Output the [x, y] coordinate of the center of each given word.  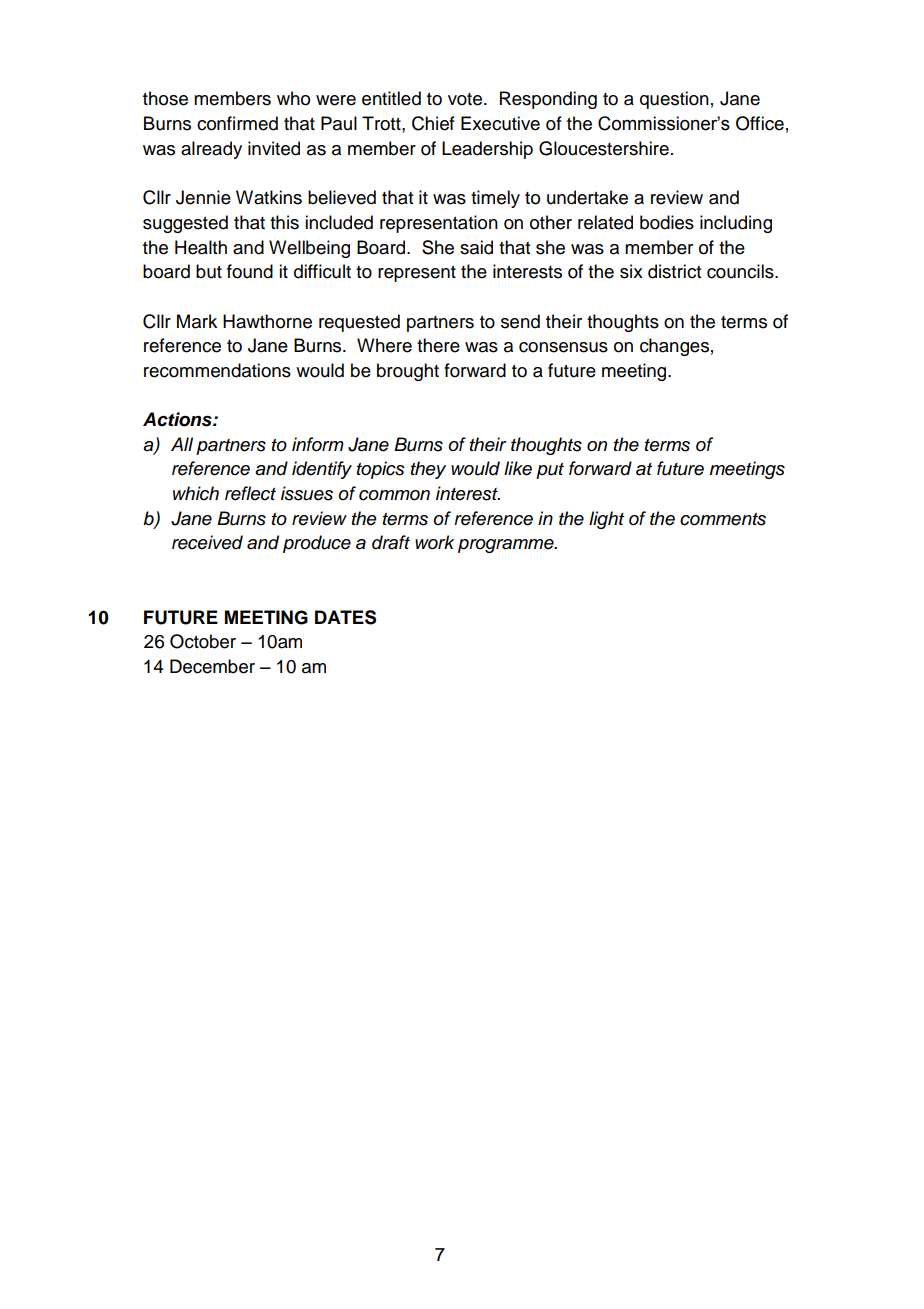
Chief [433, 123]
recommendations [217, 370]
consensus [563, 347]
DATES [345, 617]
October [203, 641]
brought [408, 372]
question [674, 100]
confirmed [237, 123]
